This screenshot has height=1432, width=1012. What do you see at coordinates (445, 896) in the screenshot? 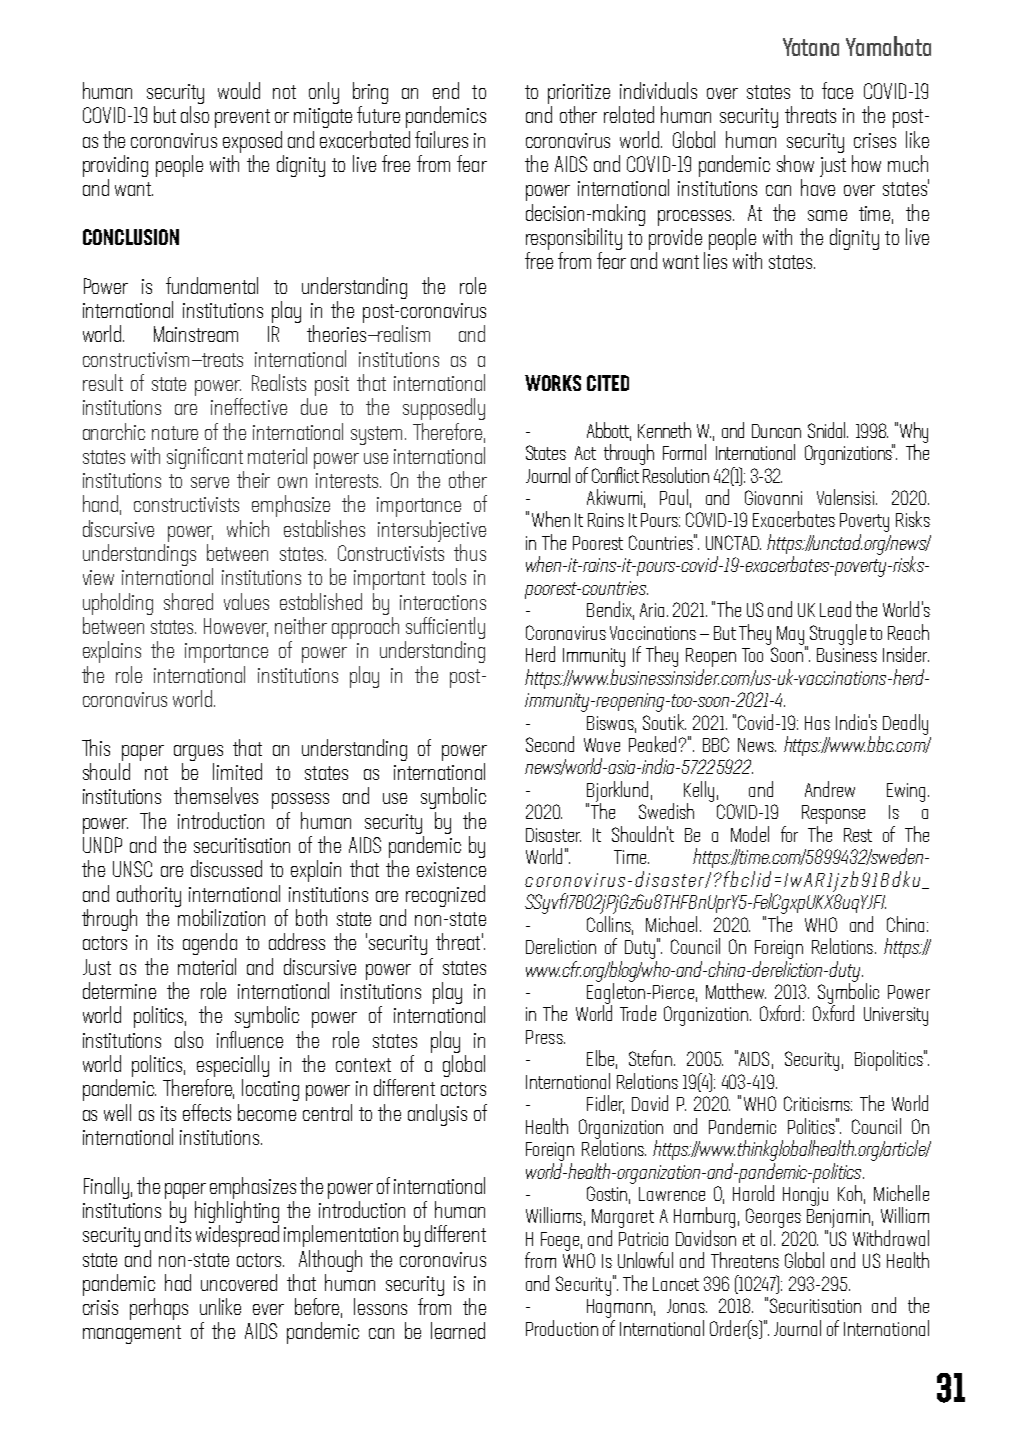
I see `recognized` at bounding box center [445, 896].
